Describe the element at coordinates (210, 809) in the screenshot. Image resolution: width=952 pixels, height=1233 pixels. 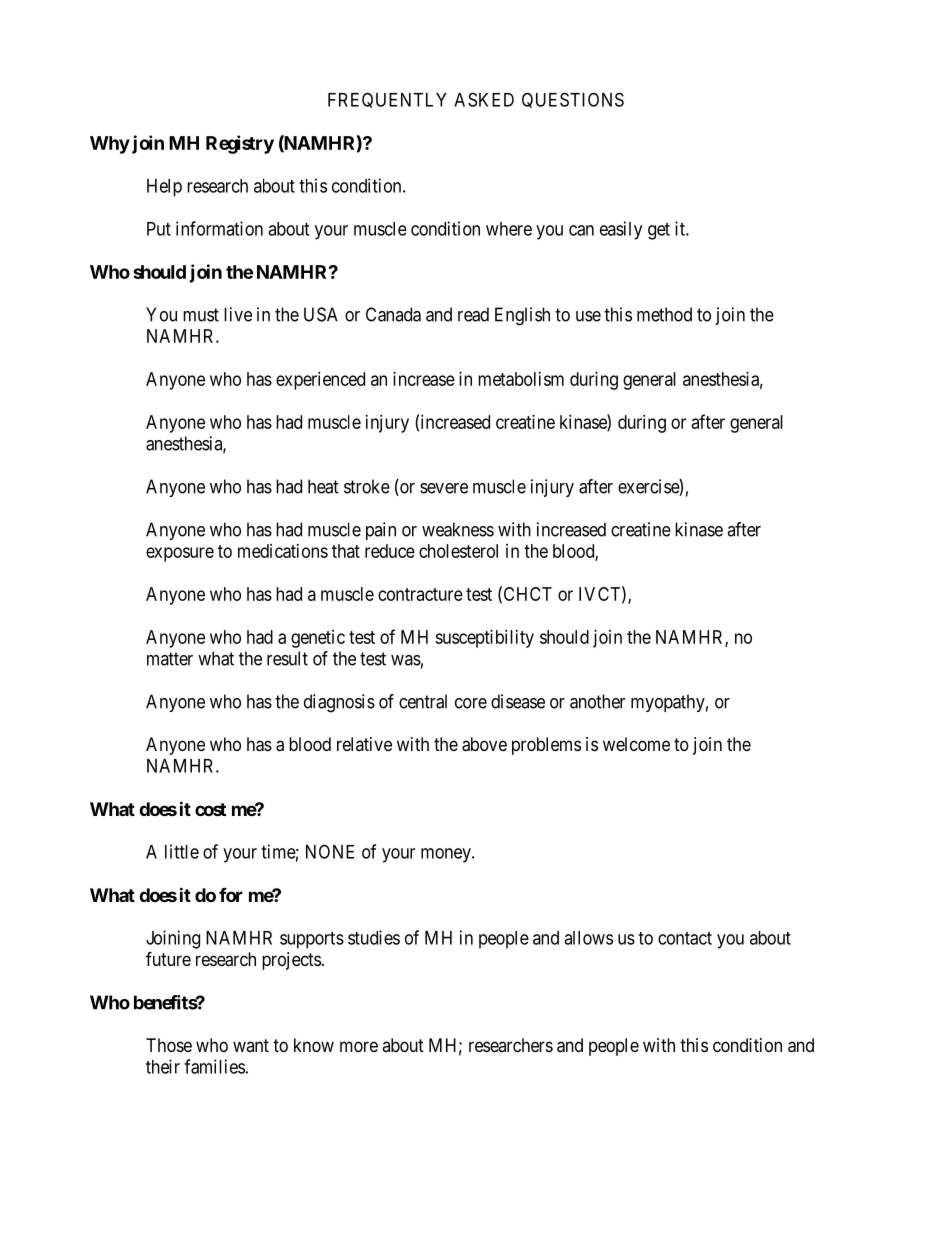
I see `cost` at that location.
